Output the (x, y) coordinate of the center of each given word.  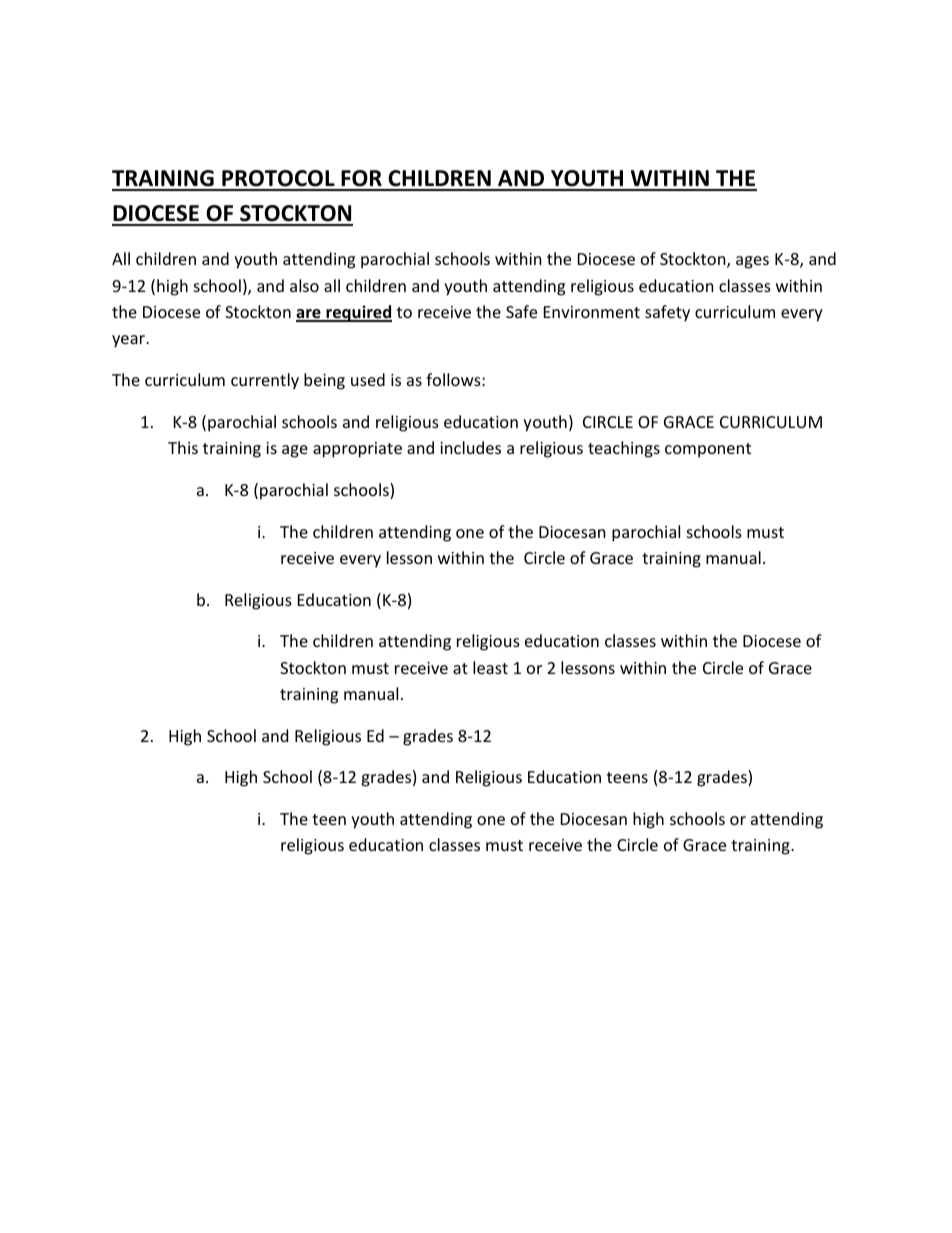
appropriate (357, 450)
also (304, 285)
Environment (592, 312)
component (708, 450)
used (368, 379)
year (129, 341)
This (183, 447)
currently (265, 381)
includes (470, 447)
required (358, 313)
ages (752, 262)
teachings (624, 449)
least (490, 667)
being (324, 381)
